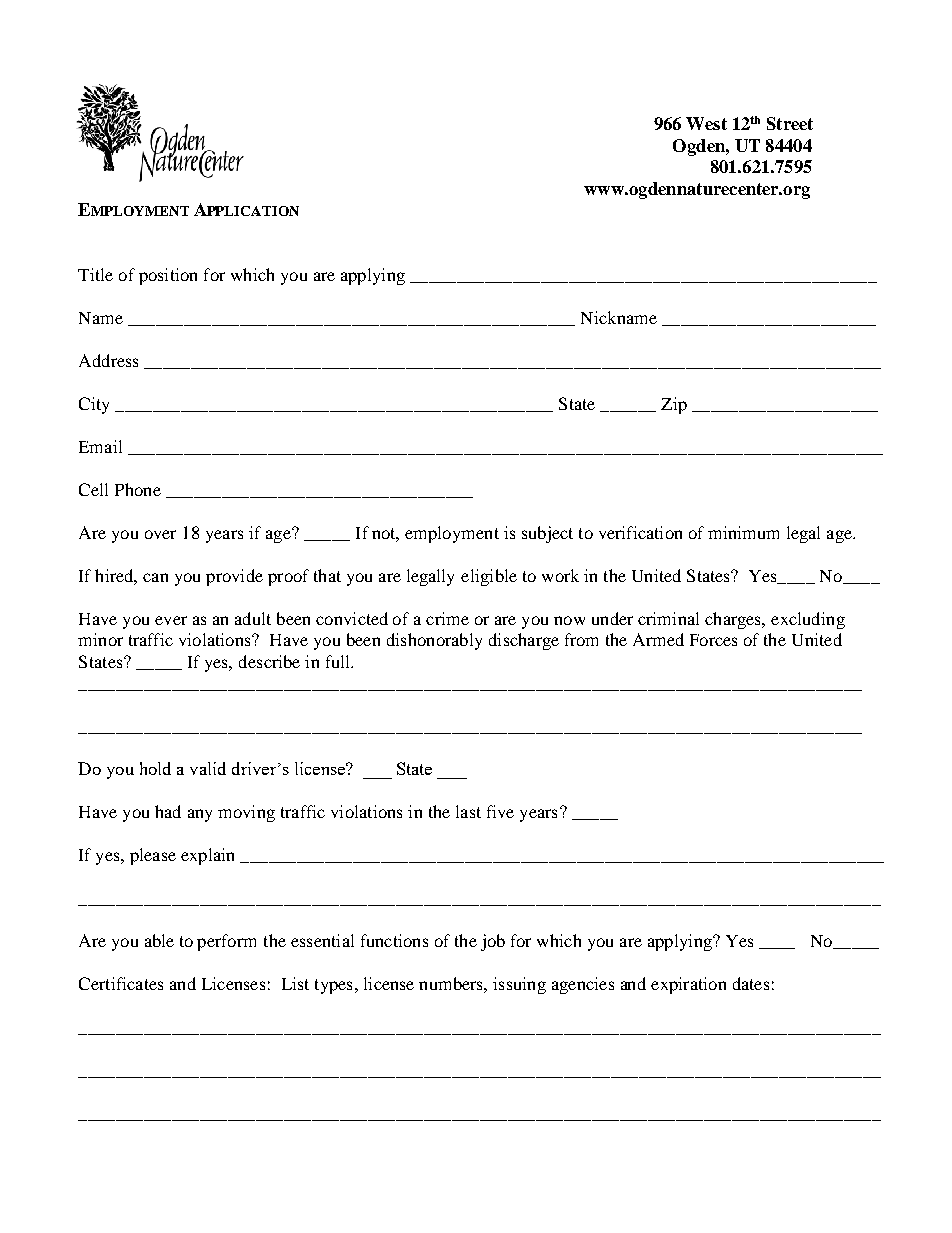 The width and height of the screenshot is (952, 1233). What do you see at coordinates (743, 532) in the screenshot?
I see `minimum` at bounding box center [743, 532].
